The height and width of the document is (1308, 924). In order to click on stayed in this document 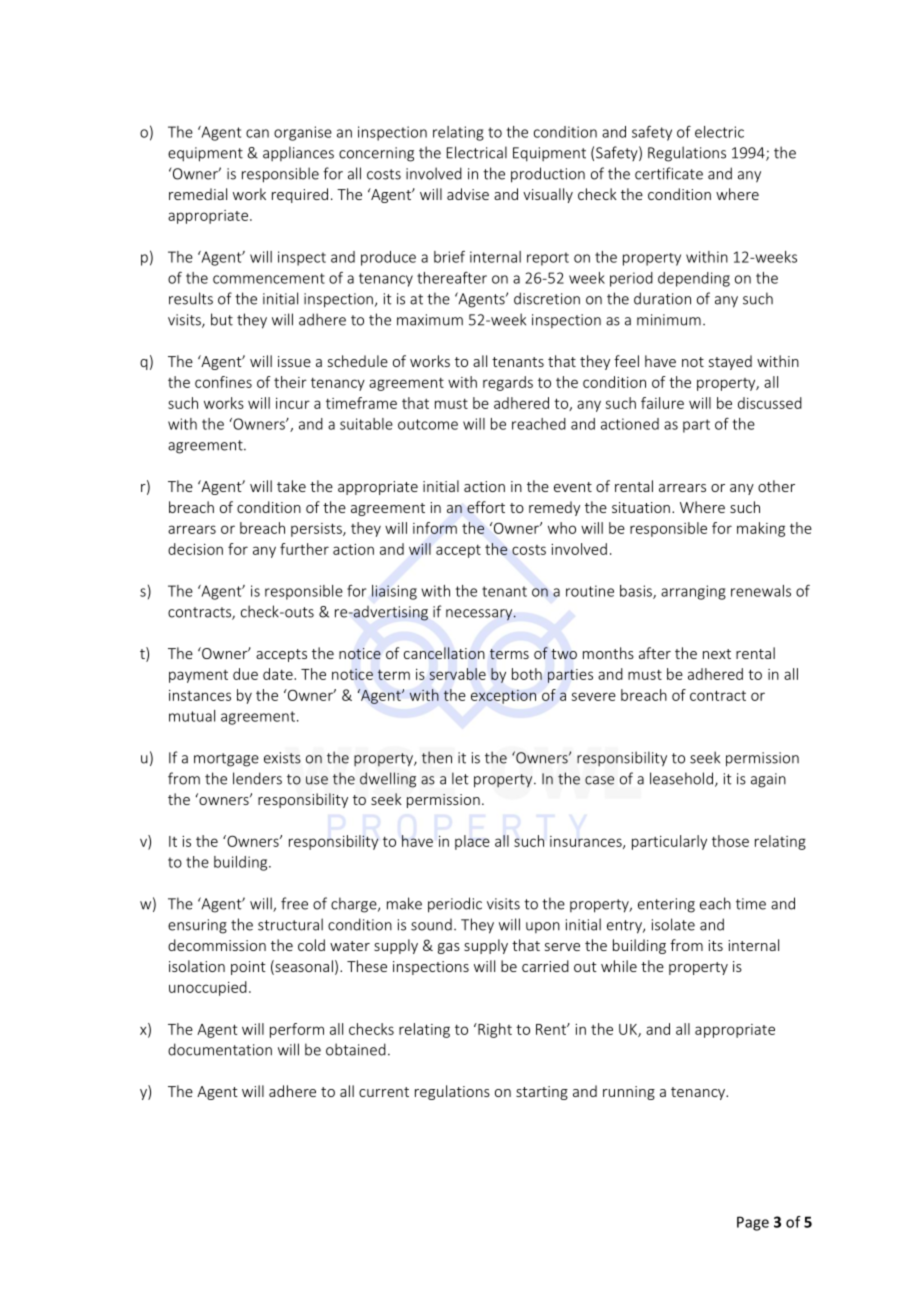, I will do `click(730, 362)`.
